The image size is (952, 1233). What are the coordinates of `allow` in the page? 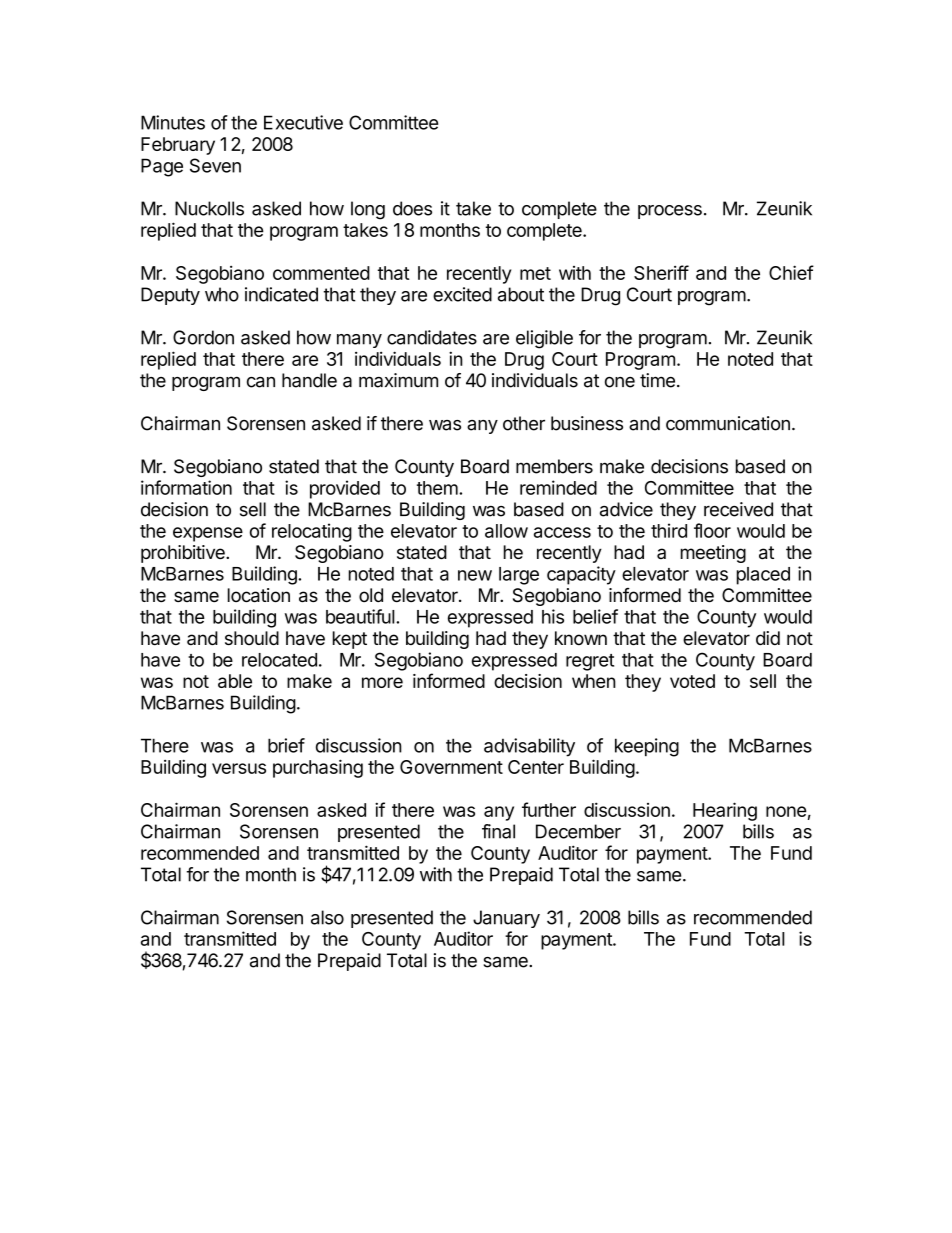 It's located at (506, 531).
